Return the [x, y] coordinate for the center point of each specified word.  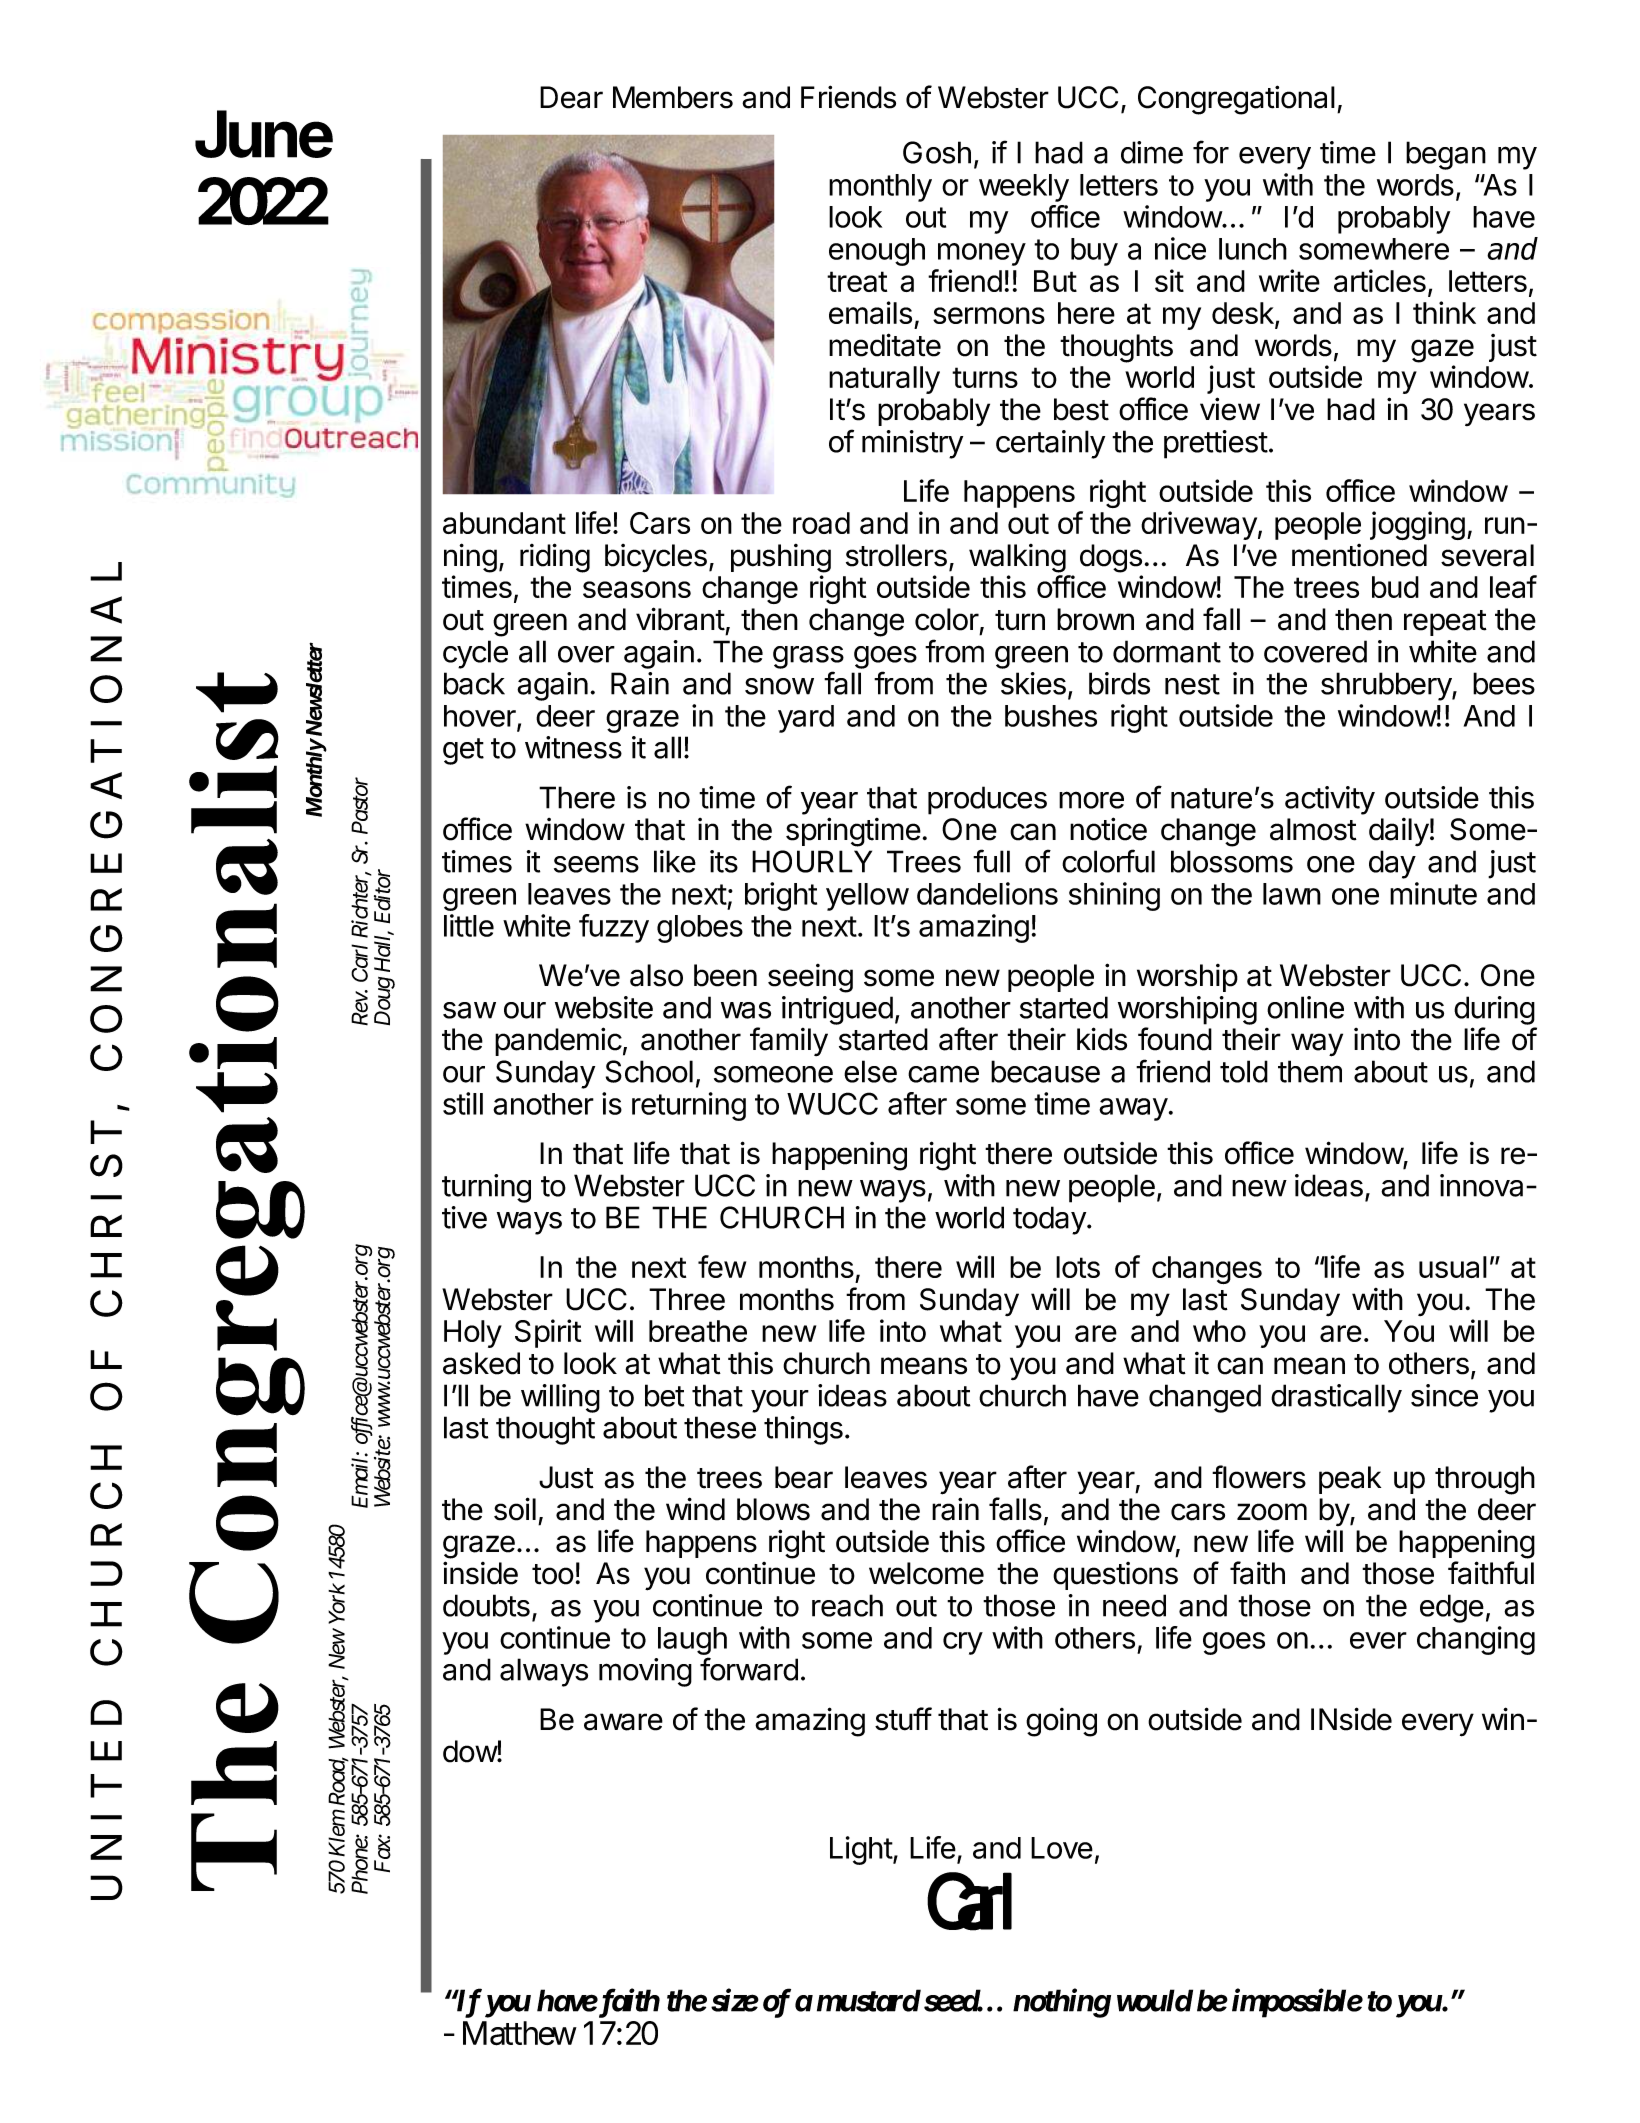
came [943, 1074]
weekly [1024, 188]
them [1310, 1071]
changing [1476, 1640]
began [1446, 155]
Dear [571, 97]
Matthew [519, 2033]
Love [1062, 1848]
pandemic [558, 1041]
